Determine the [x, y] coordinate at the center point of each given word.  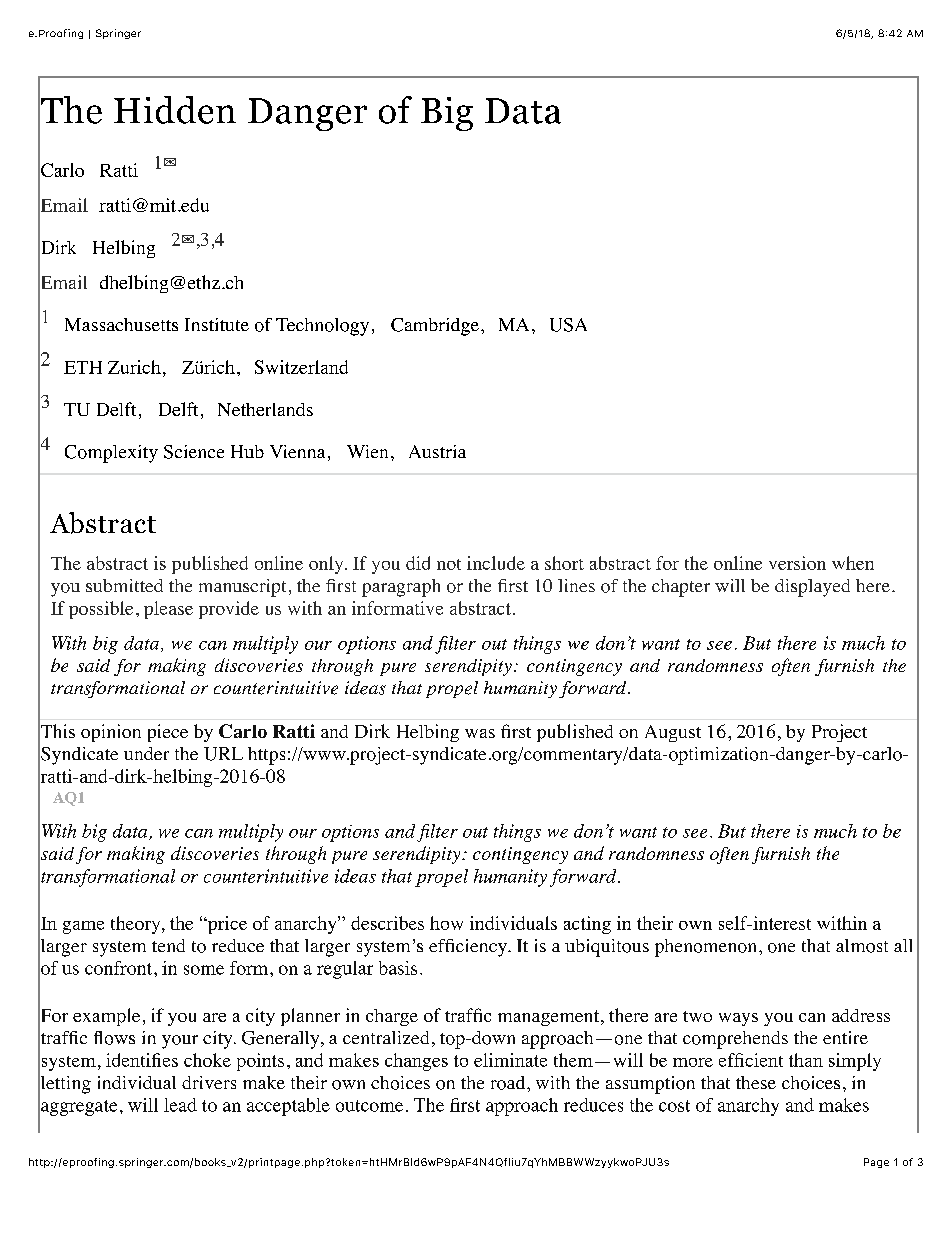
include [496, 563]
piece [168, 733]
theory [137, 925]
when [853, 563]
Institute [217, 324]
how [446, 923]
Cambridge [435, 327]
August [673, 733]
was [480, 733]
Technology [322, 327]
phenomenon [705, 948]
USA [568, 325]
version [797, 563]
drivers [209, 1082]
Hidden [175, 110]
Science [194, 452]
